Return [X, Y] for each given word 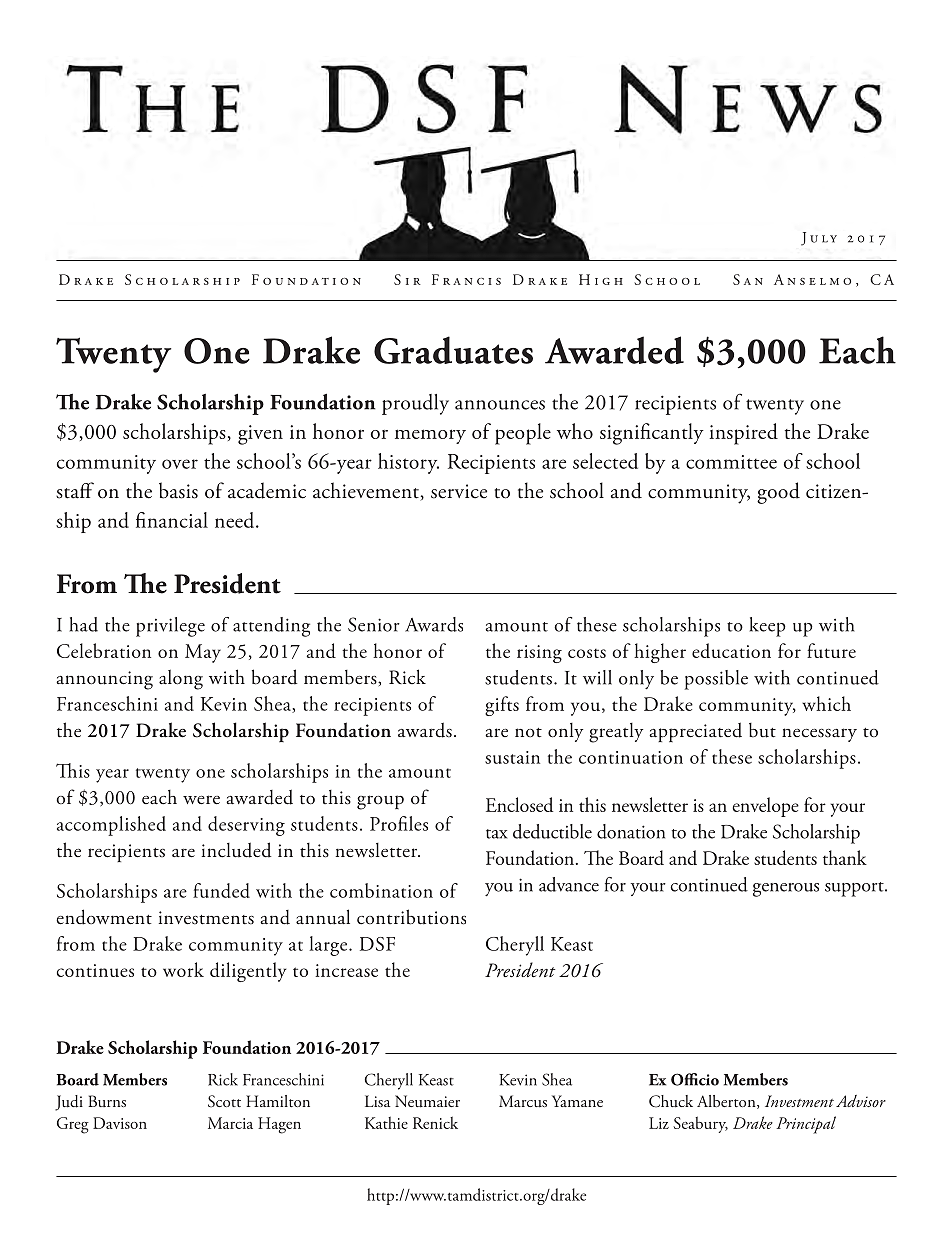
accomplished [111, 826]
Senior [374, 624]
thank [845, 857]
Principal [806, 1125]
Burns [107, 1101]
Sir [407, 279]
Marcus [523, 1101]
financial [172, 520]
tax [496, 834]
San [748, 279]
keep [768, 627]
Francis [466, 279]
